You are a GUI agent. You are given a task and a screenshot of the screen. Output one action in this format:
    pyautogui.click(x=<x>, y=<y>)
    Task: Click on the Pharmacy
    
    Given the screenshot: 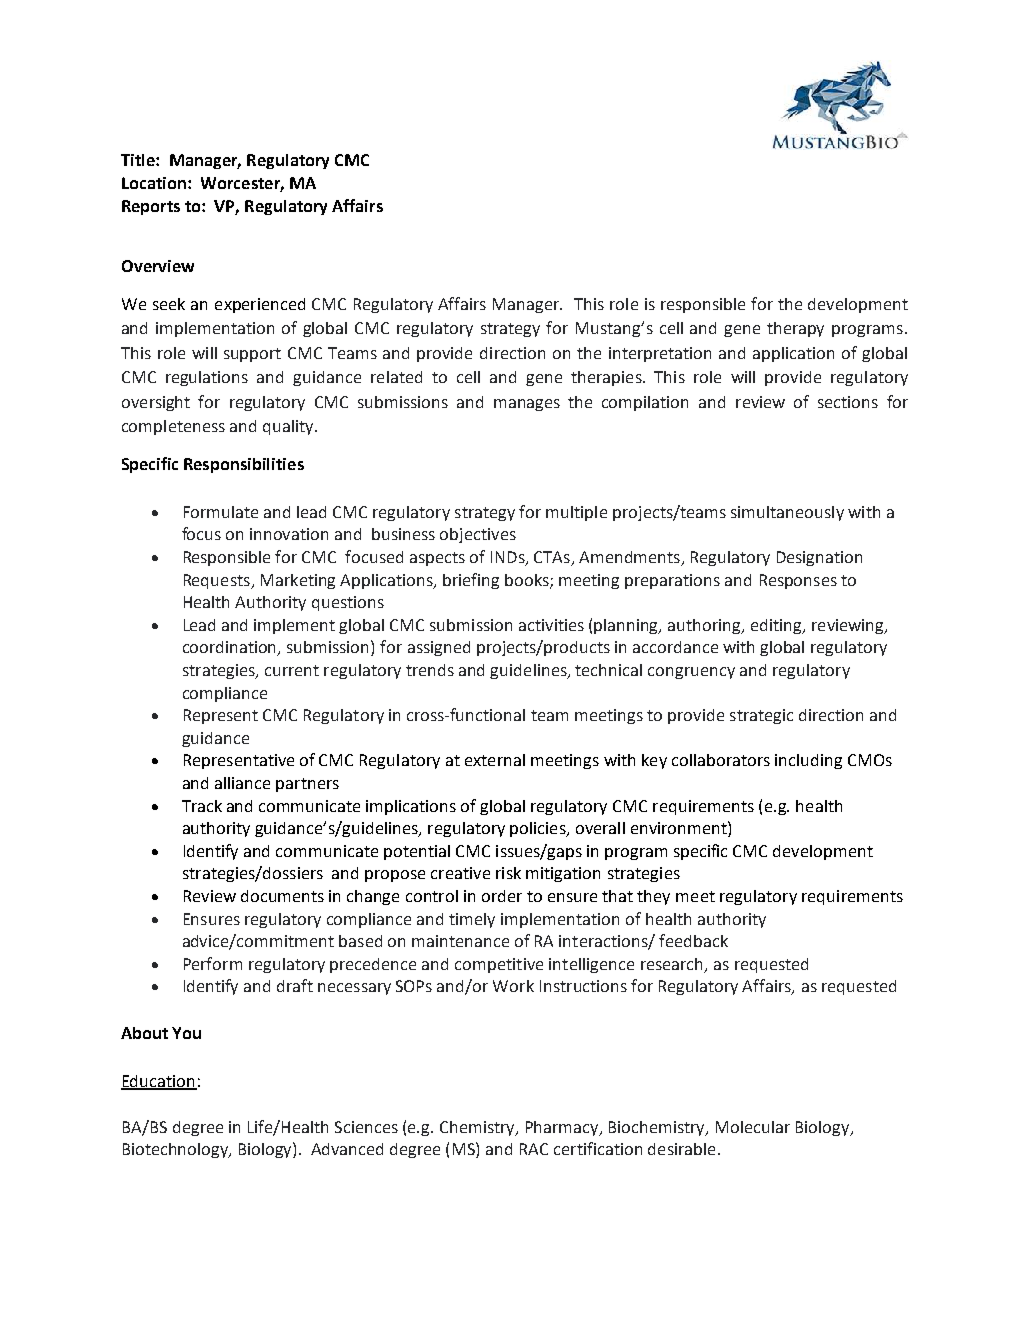 What is the action you would take?
    pyautogui.click(x=563, y=1128)
